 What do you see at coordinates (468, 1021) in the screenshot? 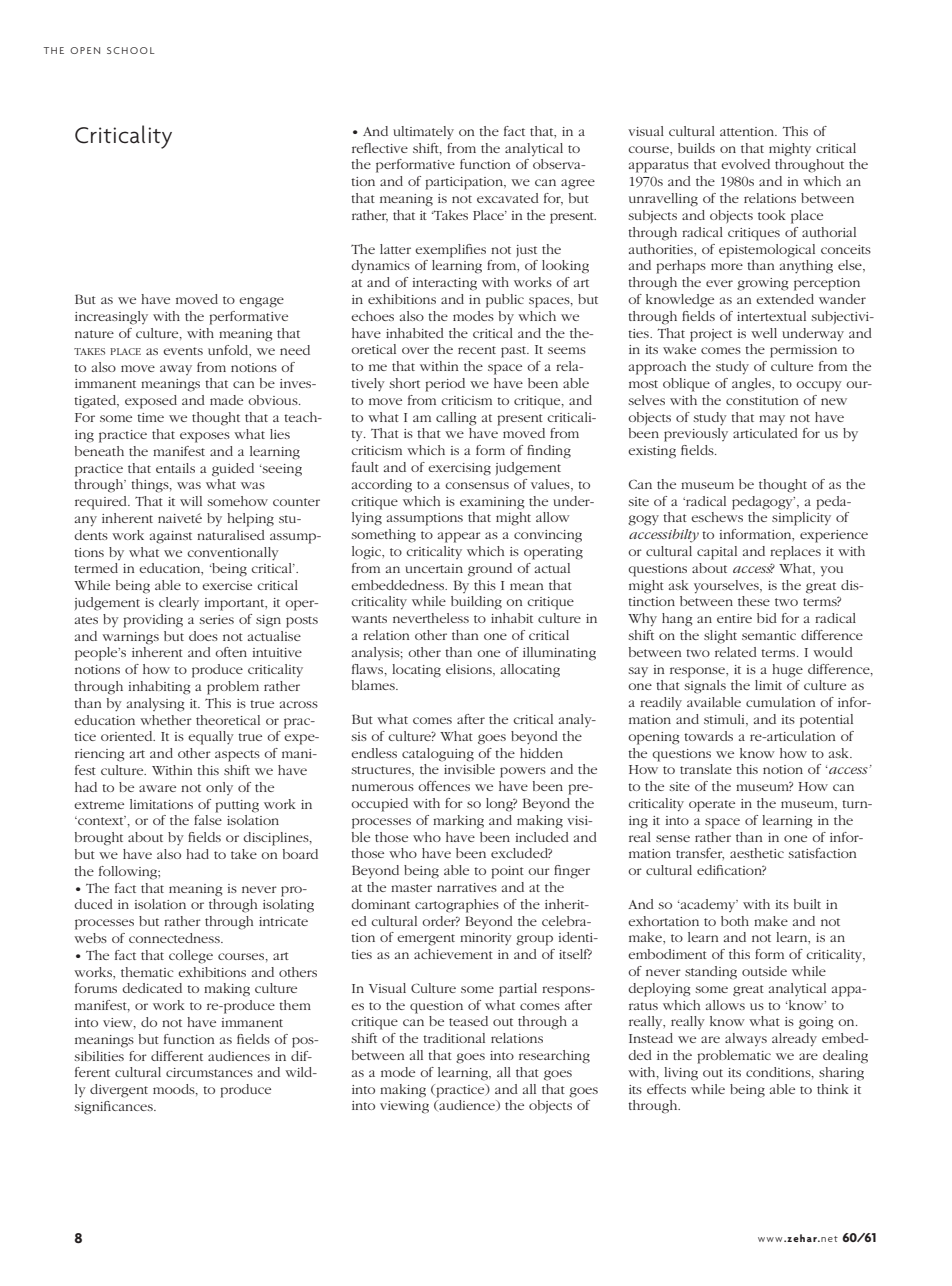
I see `teased` at bounding box center [468, 1021].
